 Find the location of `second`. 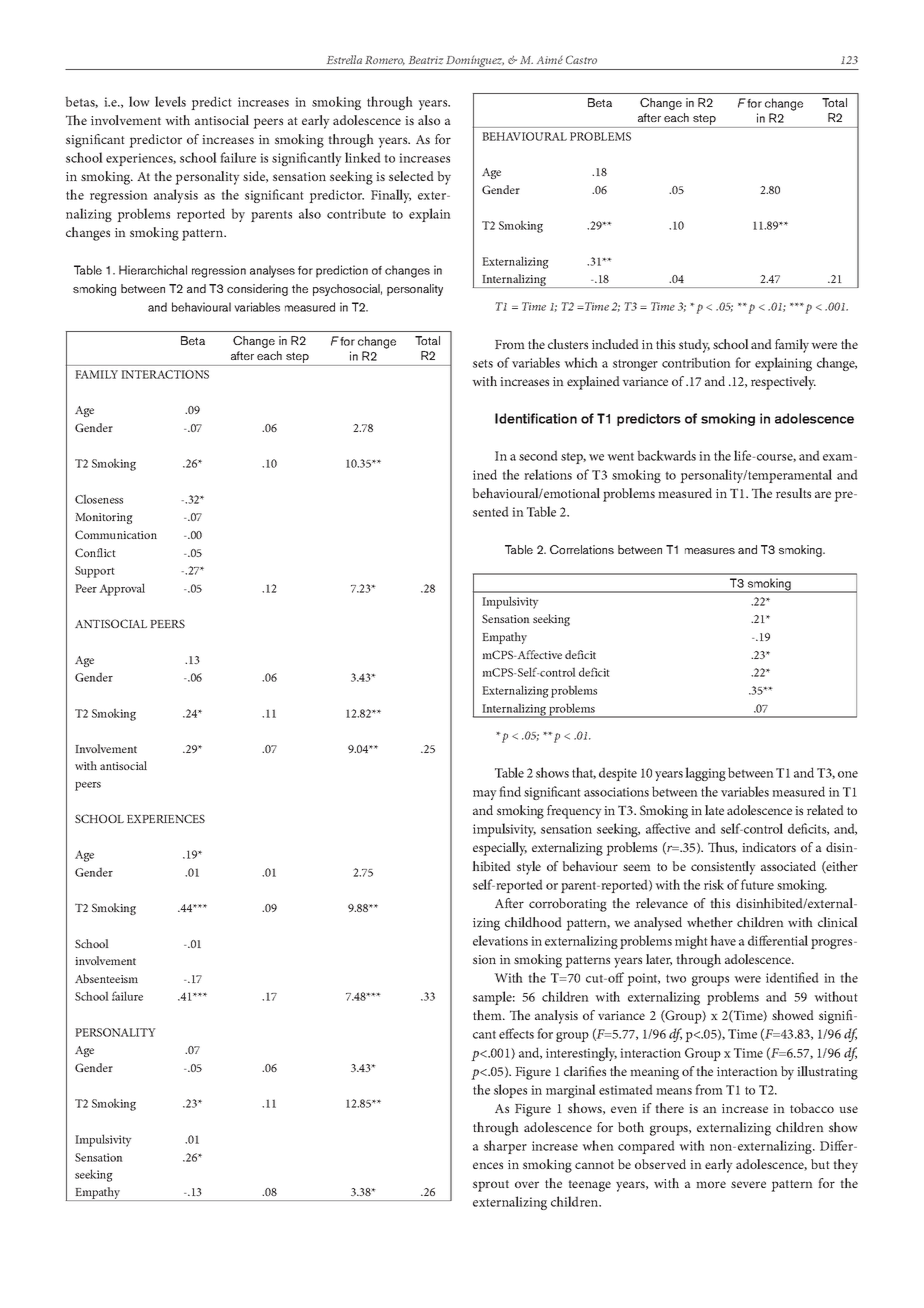

second is located at coordinates (538, 455).
